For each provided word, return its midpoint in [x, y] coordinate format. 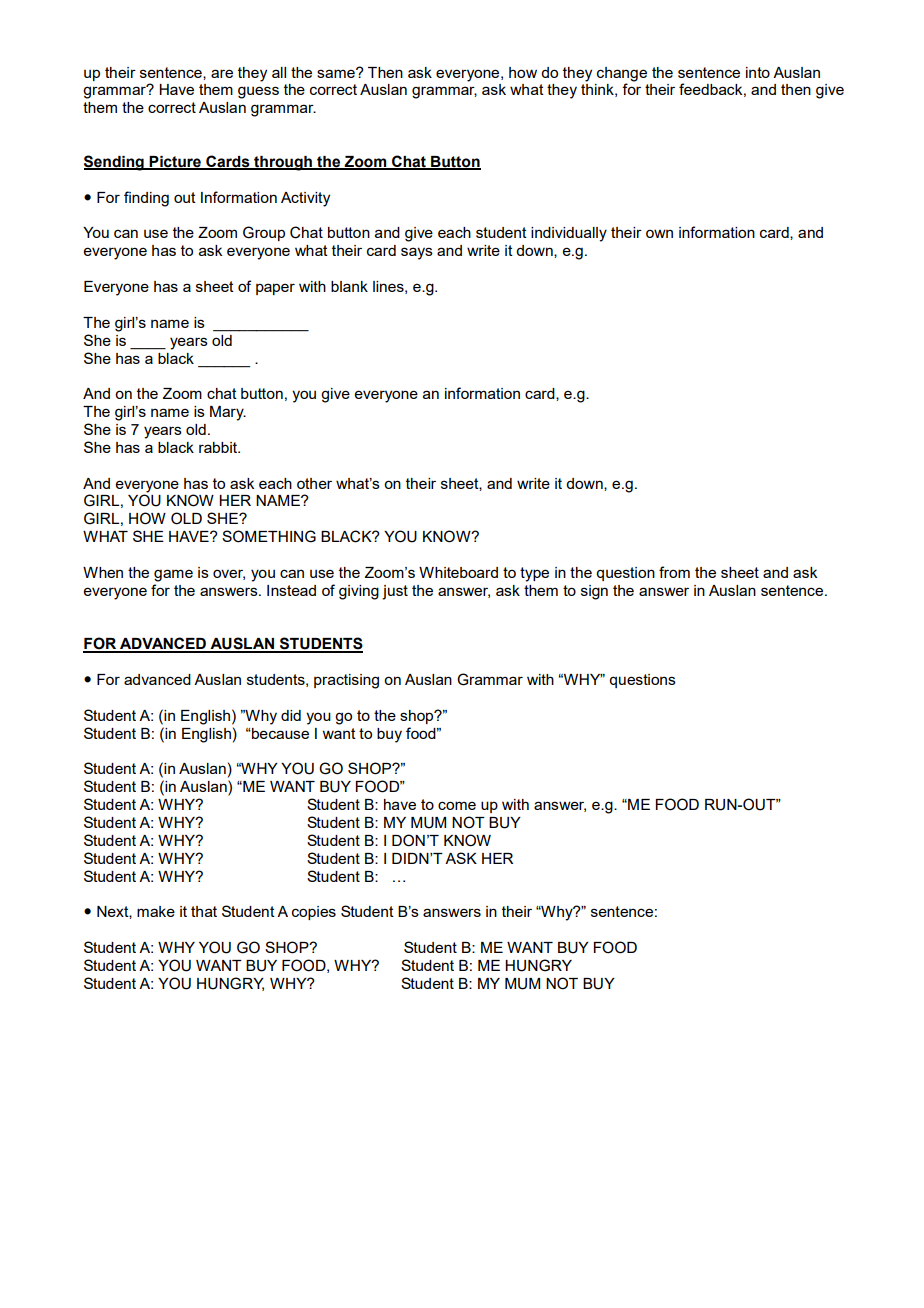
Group [264, 233]
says [417, 253]
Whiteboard [458, 572]
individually [569, 234]
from [674, 572]
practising [346, 681]
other [314, 483]
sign [594, 592]
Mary [228, 413]
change [622, 74]
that [204, 911]
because [279, 733]
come [457, 805]
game [173, 575]
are [222, 73]
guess [258, 92]
